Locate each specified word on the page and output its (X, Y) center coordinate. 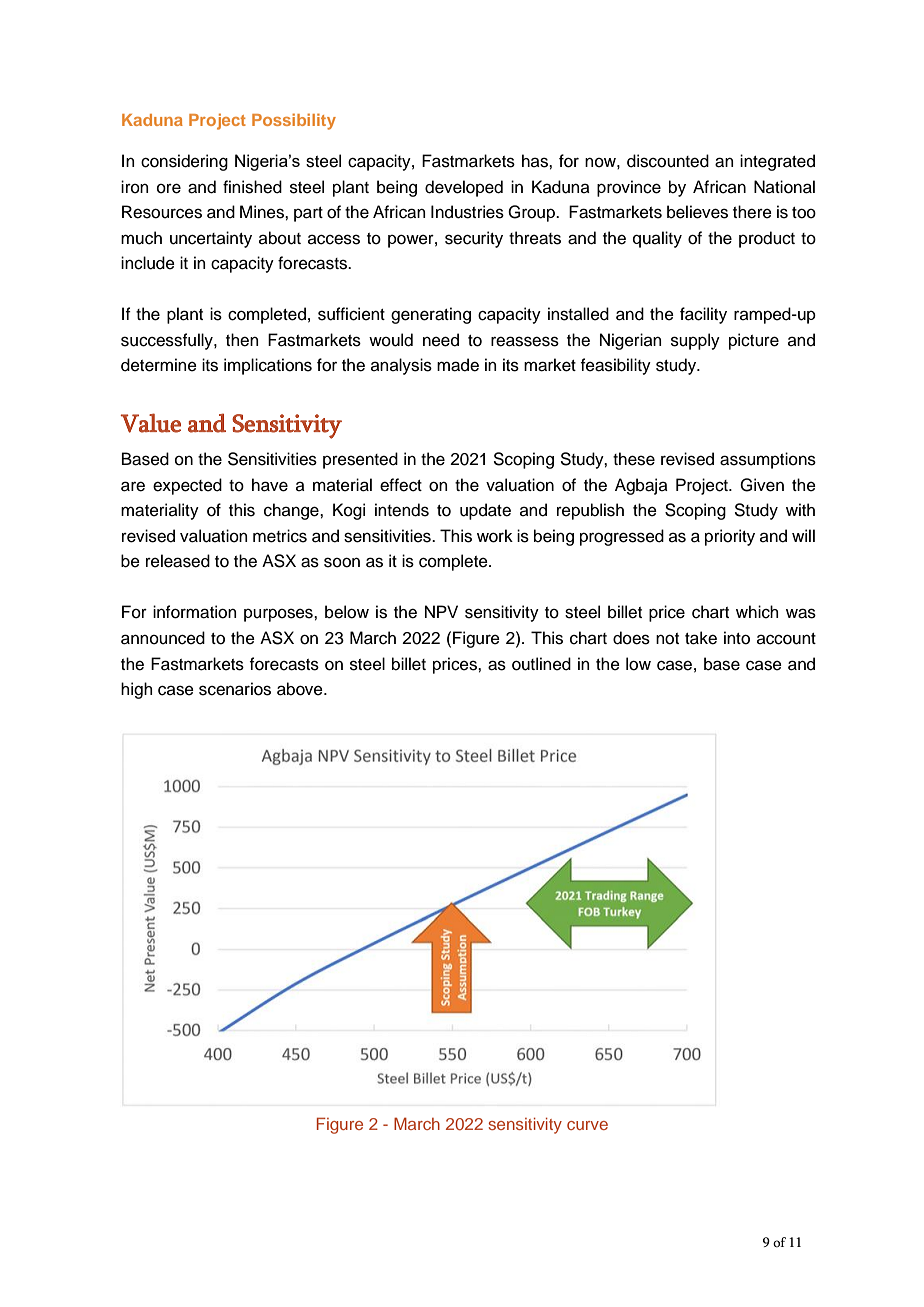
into (737, 638)
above (301, 689)
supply (695, 341)
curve (587, 1125)
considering (184, 162)
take (701, 638)
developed (464, 188)
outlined (541, 664)
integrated (777, 162)
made (458, 365)
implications (268, 366)
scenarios (235, 689)
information (195, 612)
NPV (441, 611)
